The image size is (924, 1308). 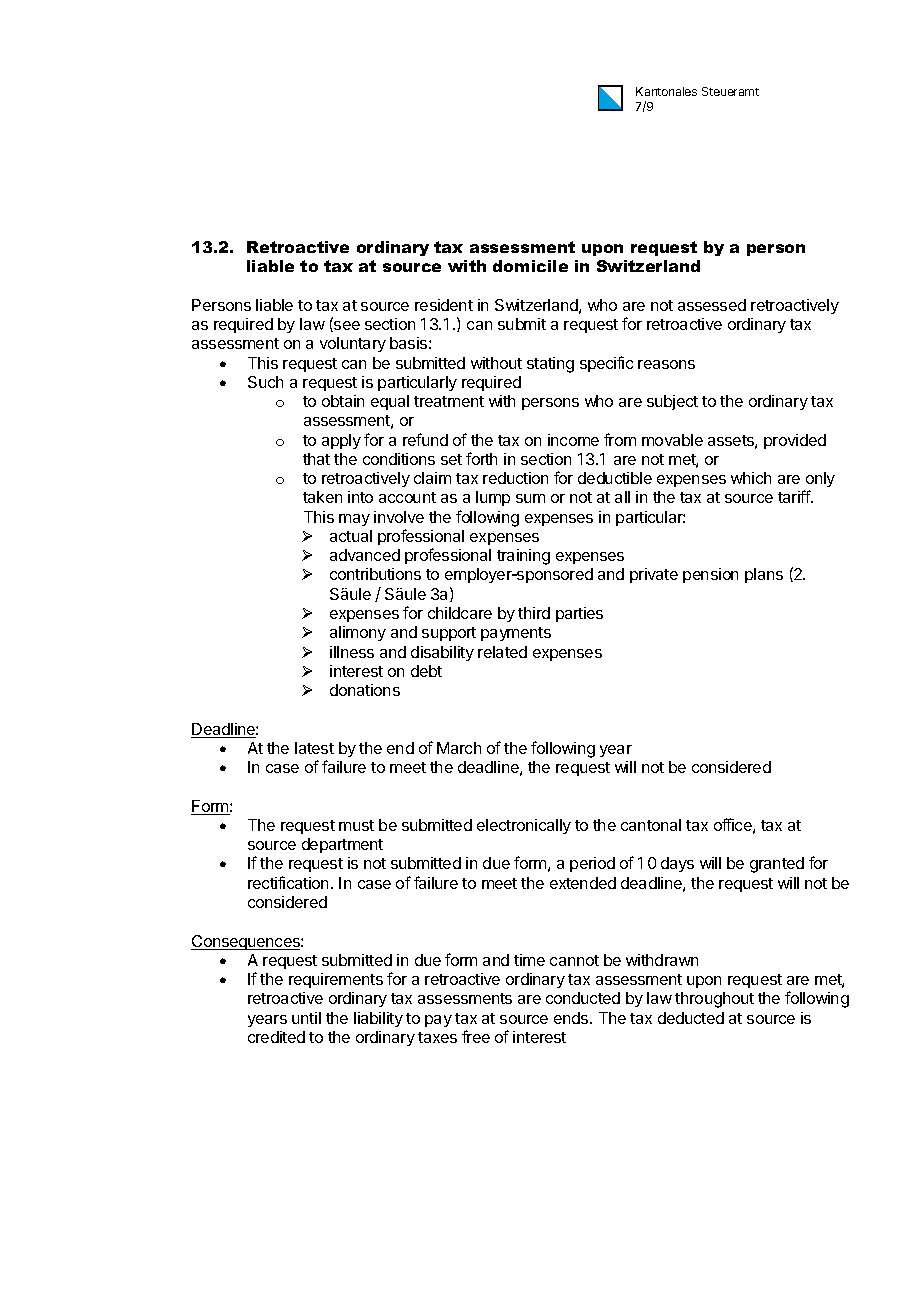 What do you see at coordinates (530, 266) in the screenshot?
I see `domicile` at bounding box center [530, 266].
